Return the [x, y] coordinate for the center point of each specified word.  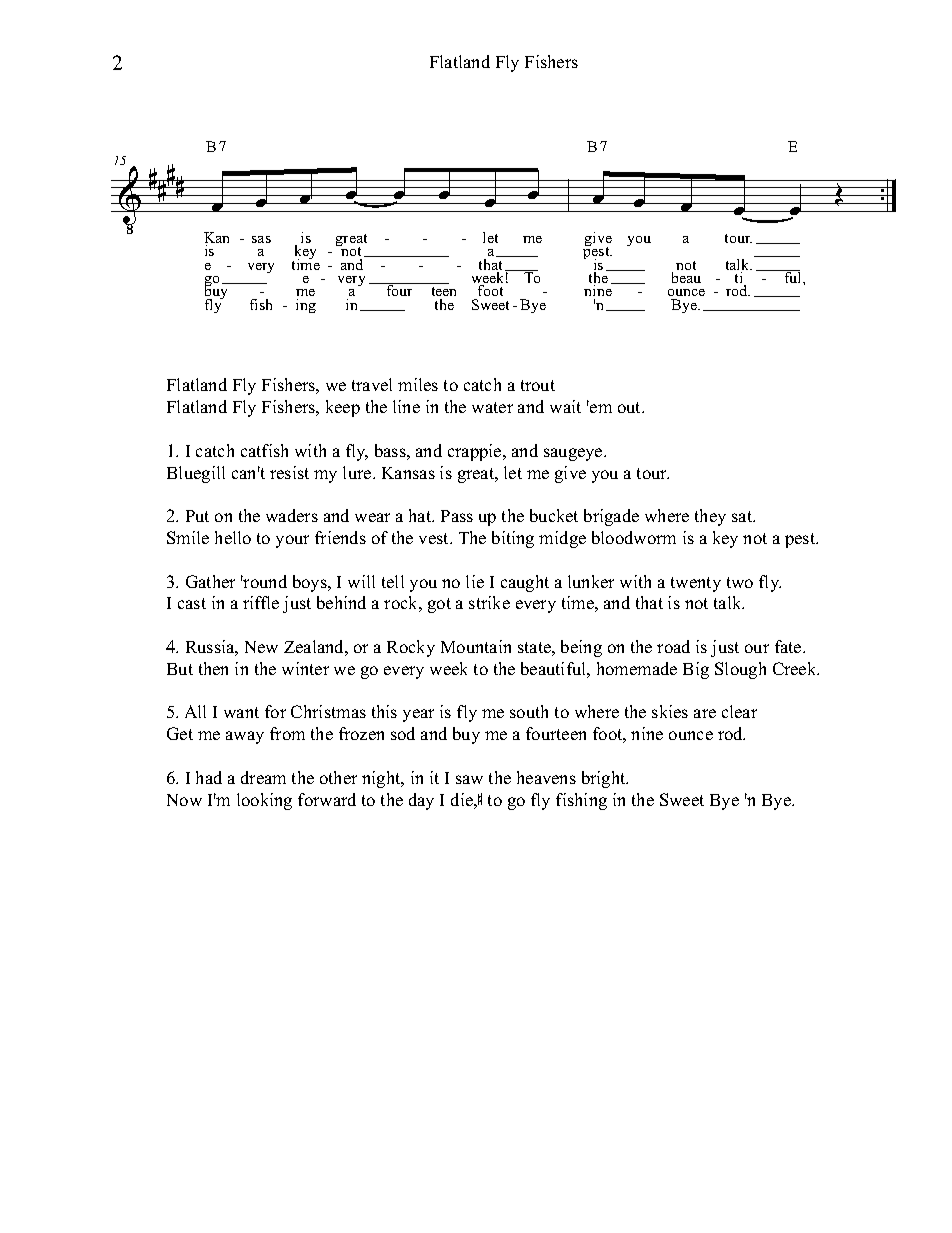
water [492, 407]
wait [565, 406]
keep [343, 408]
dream [263, 777]
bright [605, 779]
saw [469, 779]
